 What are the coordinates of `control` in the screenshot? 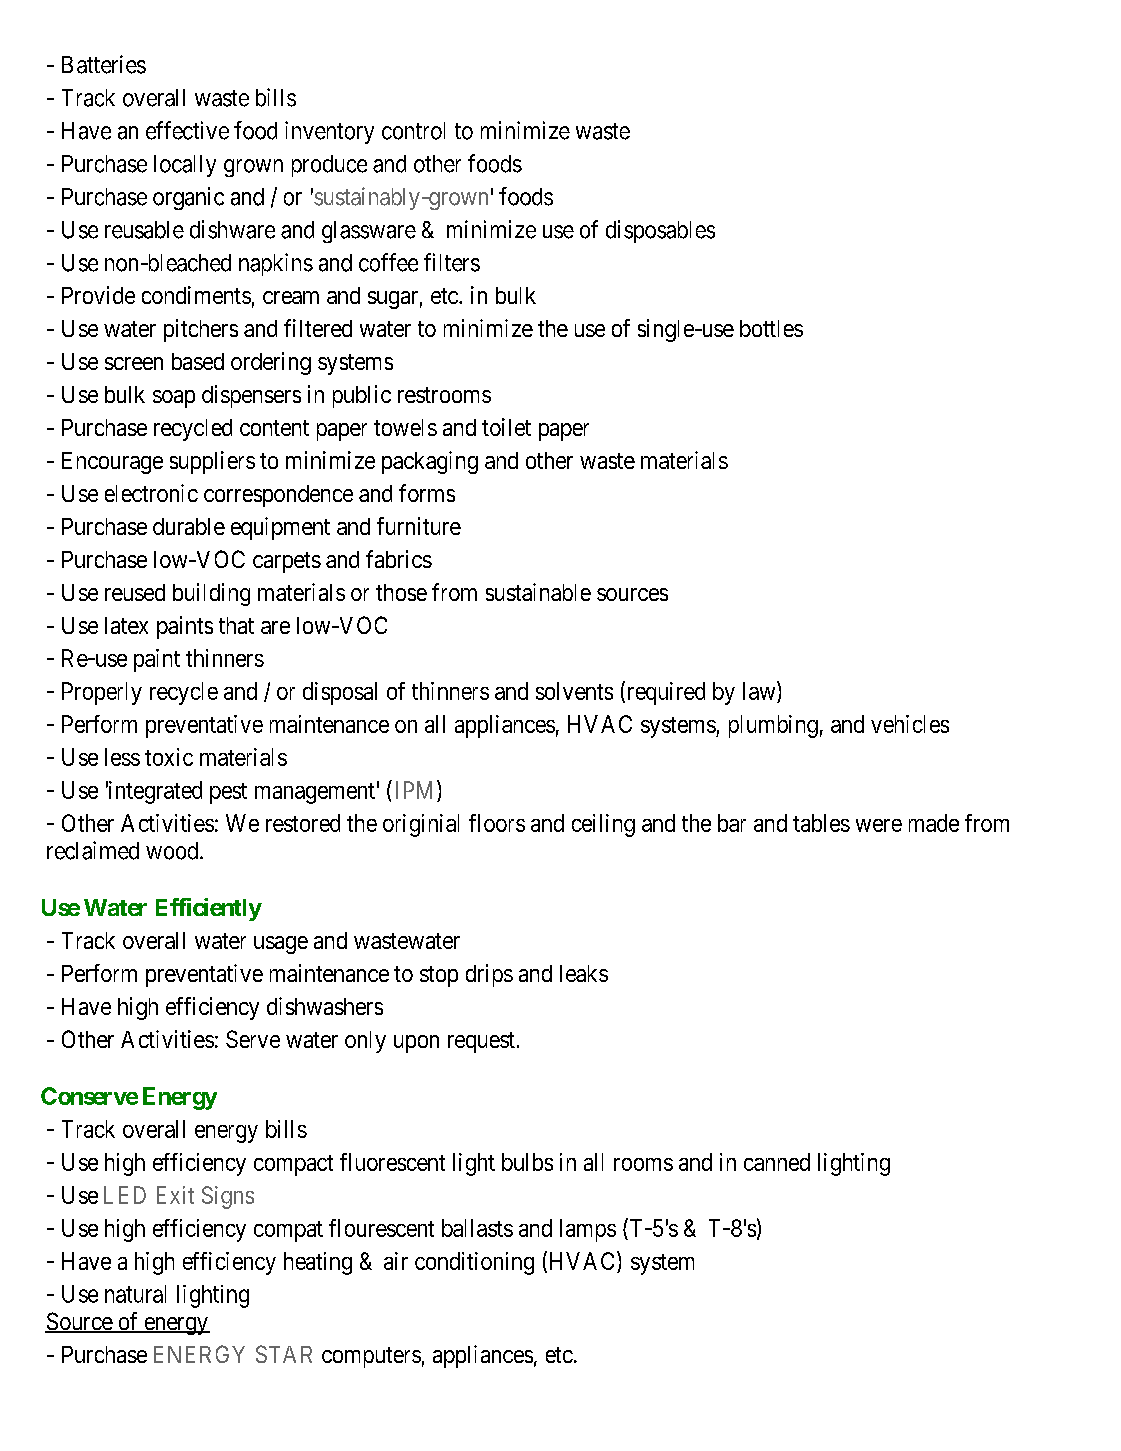 It's located at (413, 131).
